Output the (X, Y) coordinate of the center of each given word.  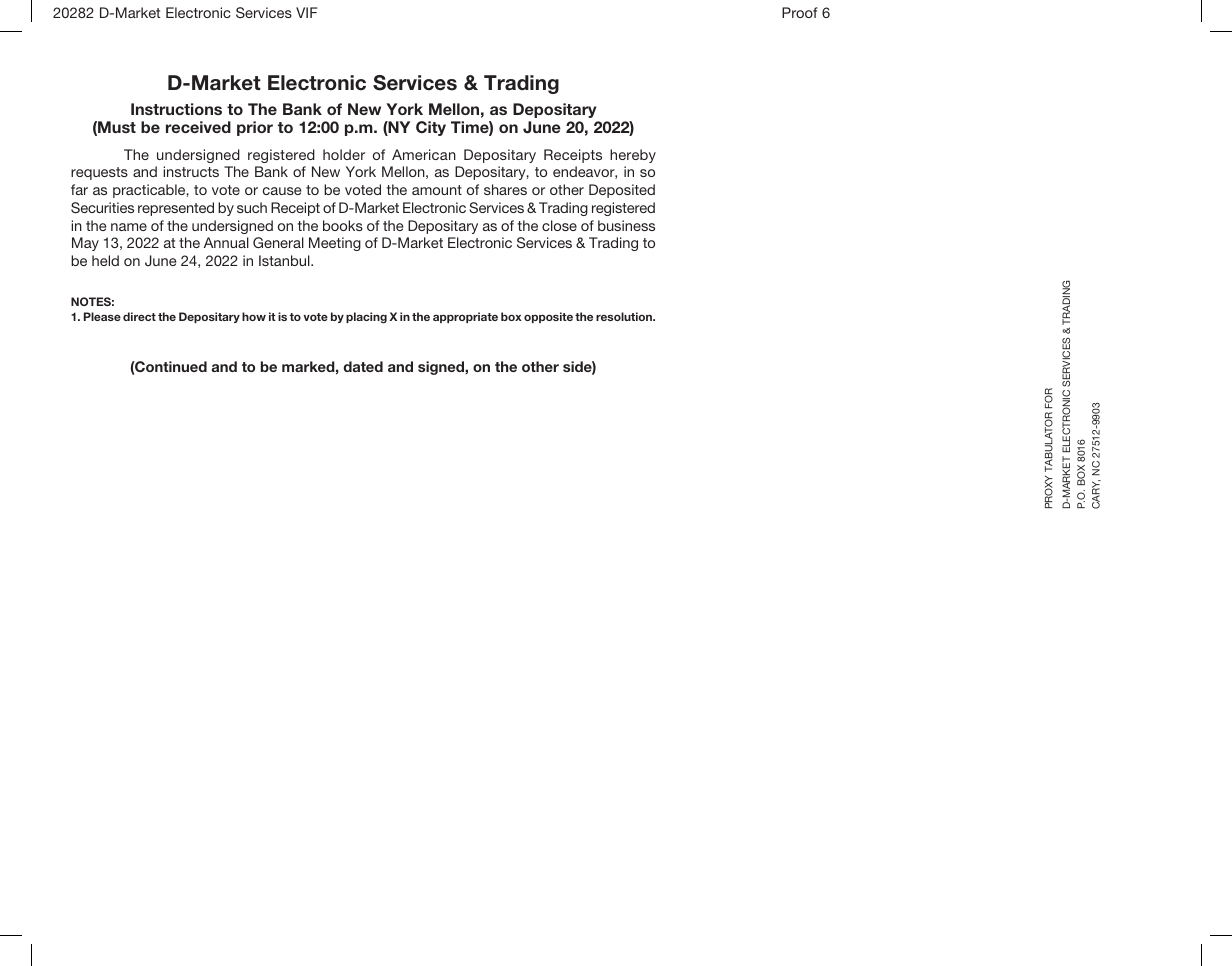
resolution (625, 316)
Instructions (176, 109)
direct (139, 316)
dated (363, 366)
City (431, 128)
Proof (800, 12)
